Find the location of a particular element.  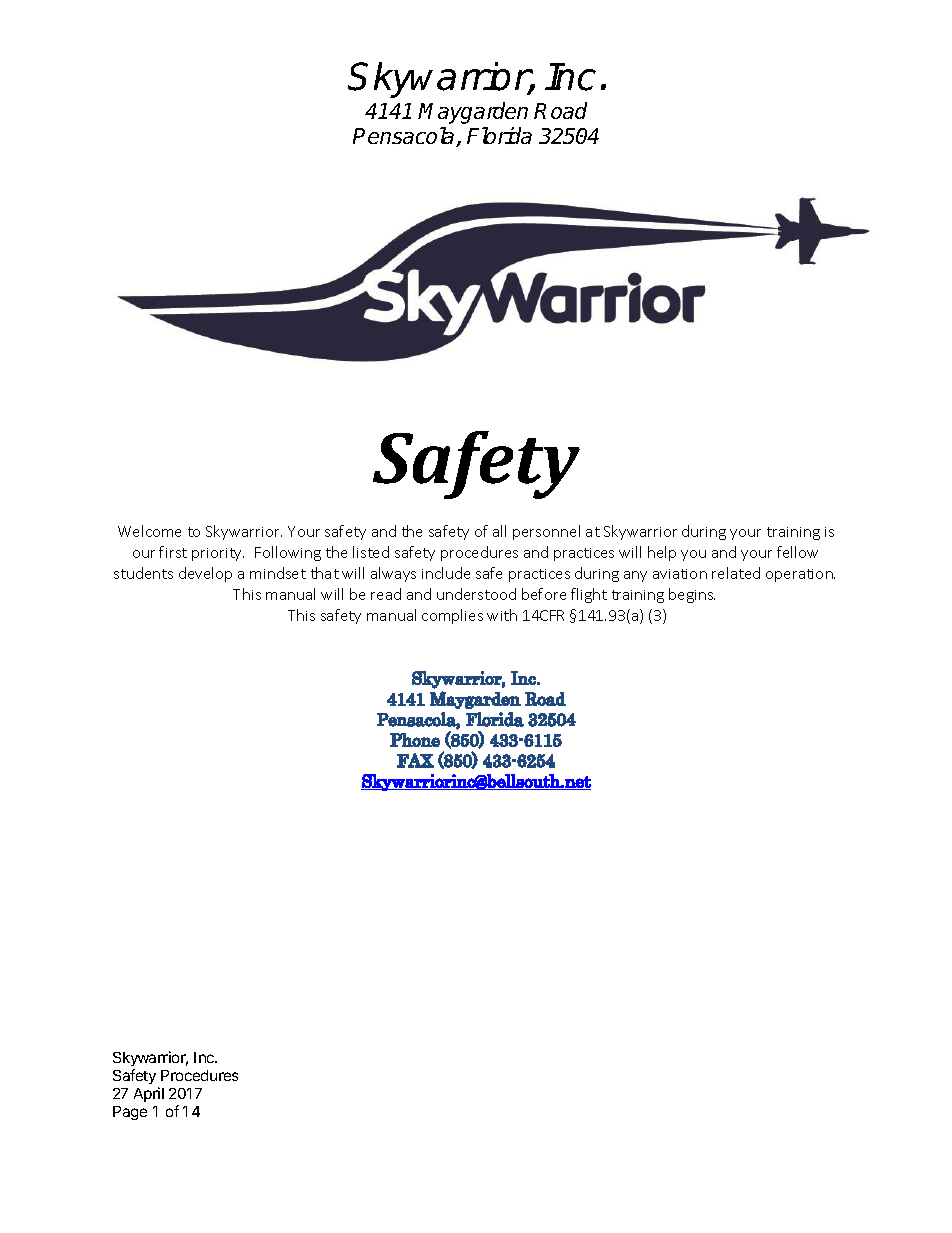

related is located at coordinates (736, 573).
